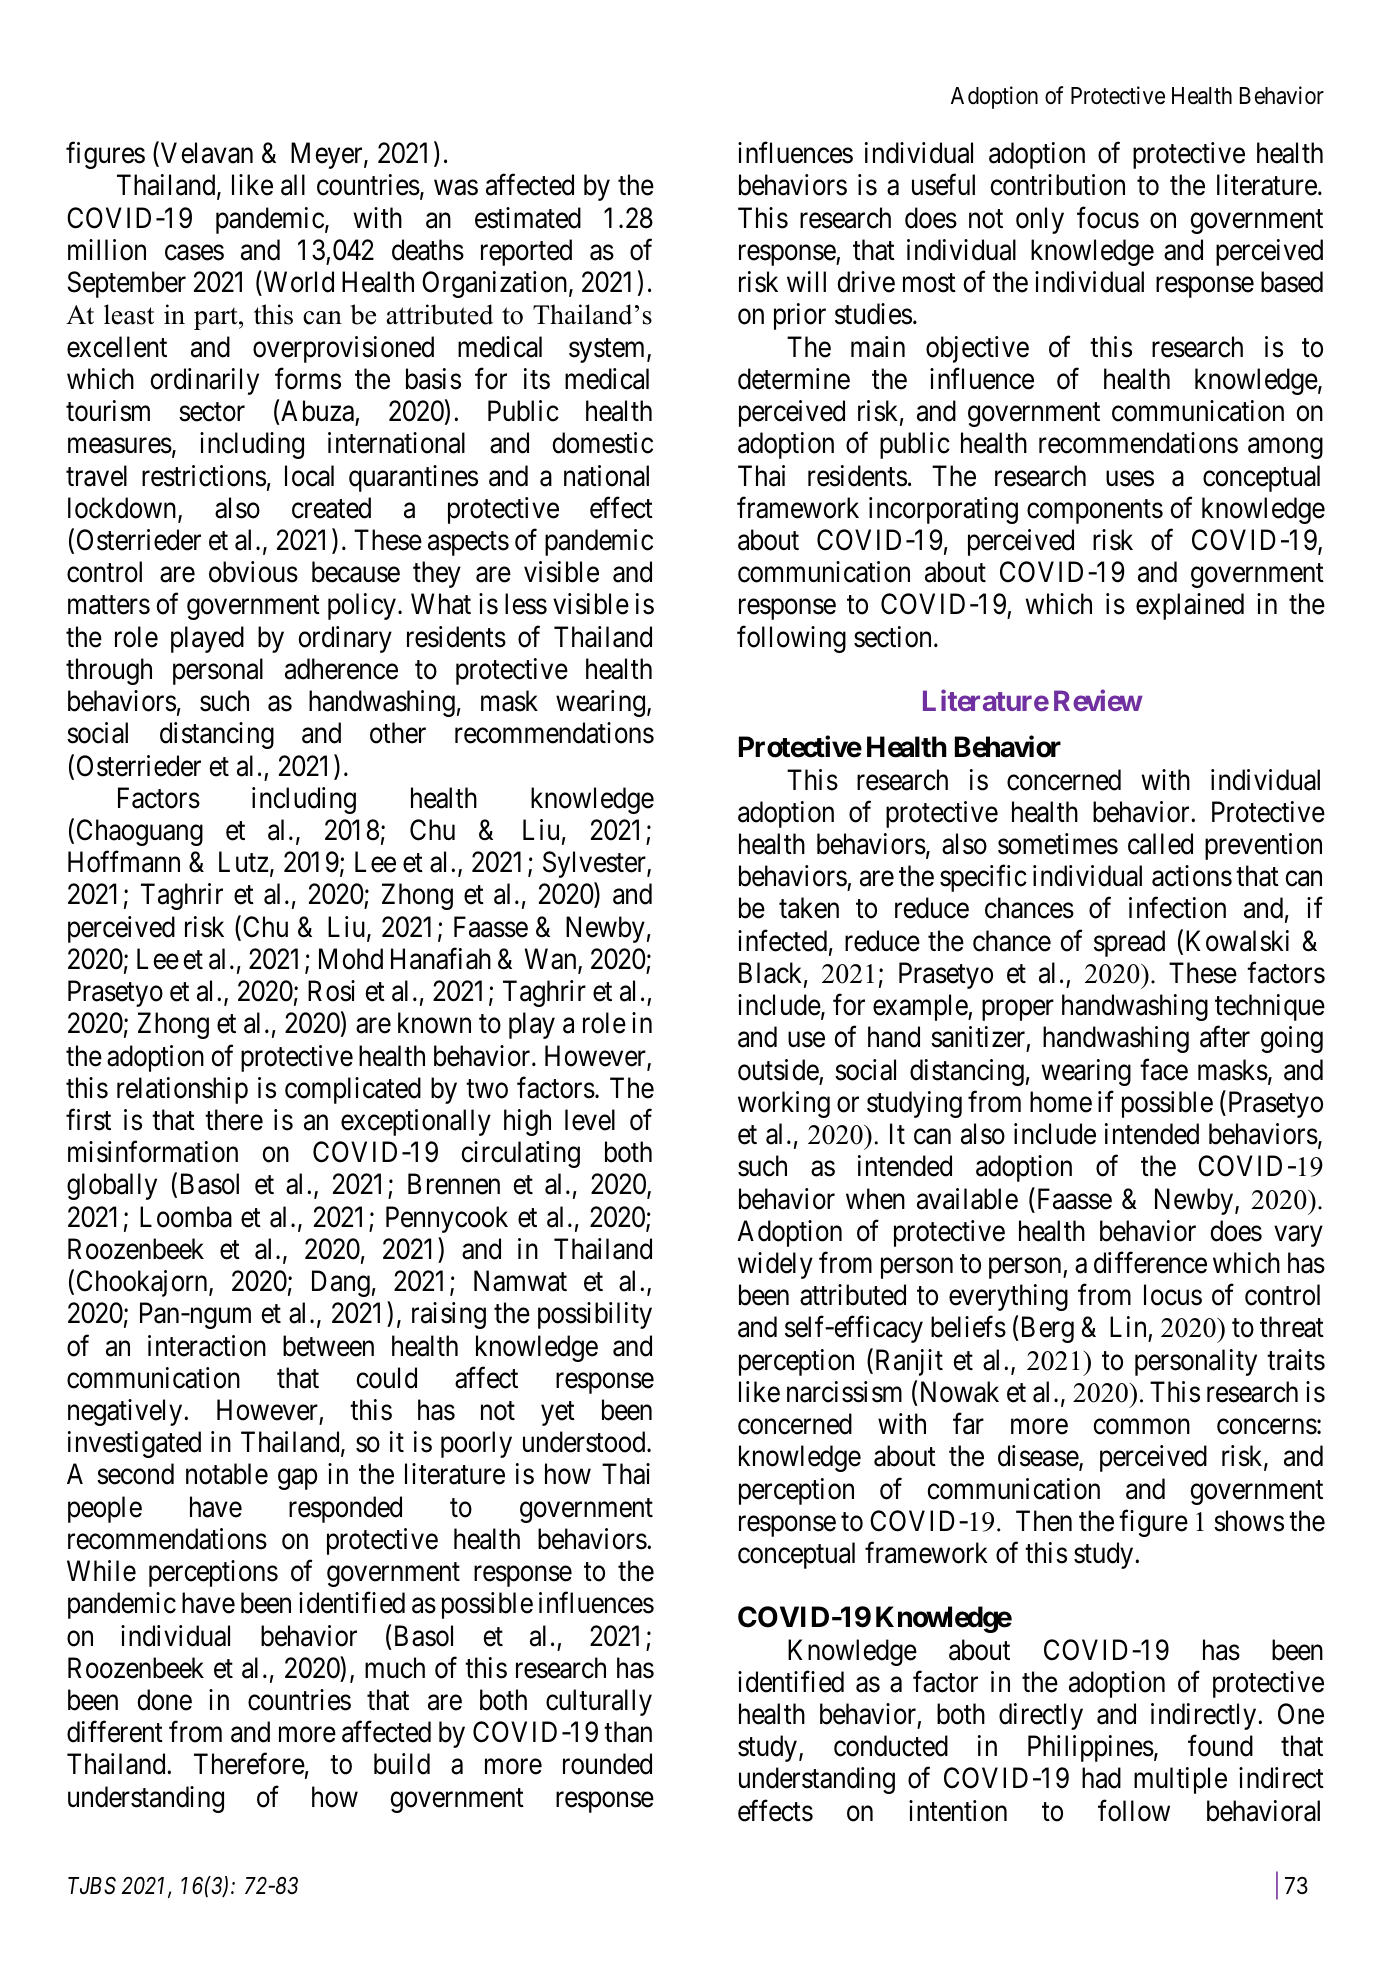  What do you see at coordinates (628, 1732) in the image?
I see `than` at bounding box center [628, 1732].
